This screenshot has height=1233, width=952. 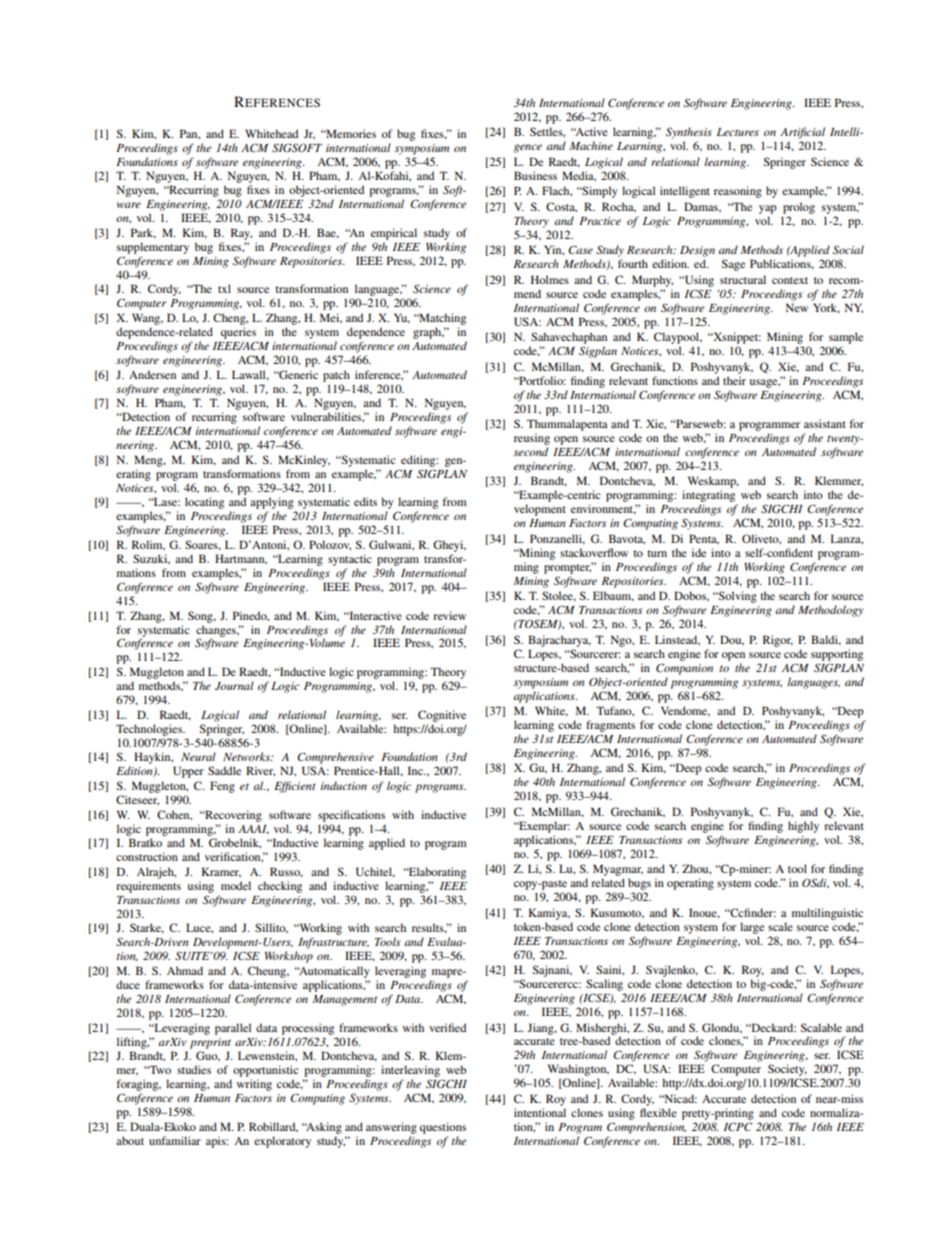 What do you see at coordinates (241, 234) in the screenshot?
I see `Ray` at bounding box center [241, 234].
